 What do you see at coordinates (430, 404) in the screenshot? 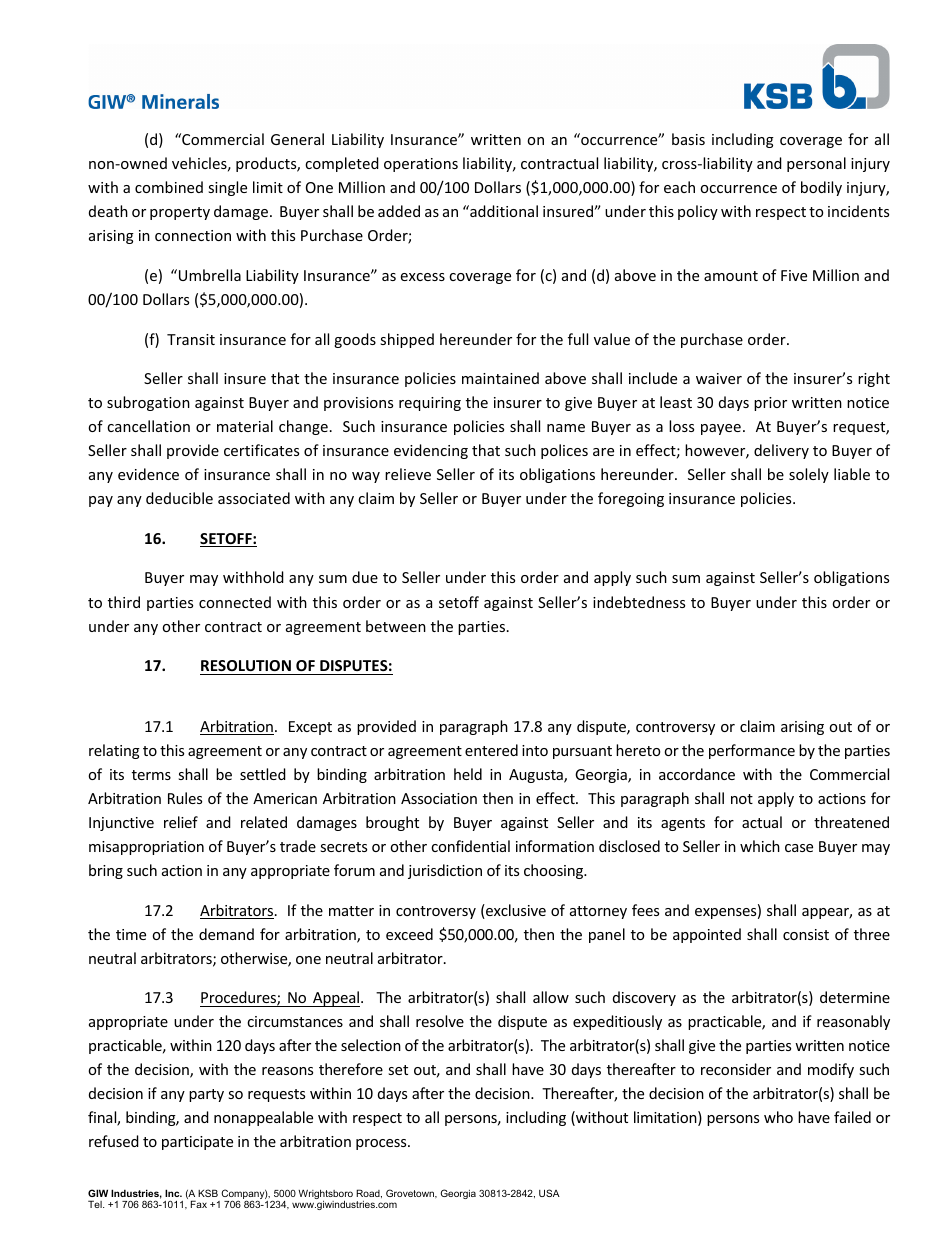
I see `requiring` at bounding box center [430, 404].
